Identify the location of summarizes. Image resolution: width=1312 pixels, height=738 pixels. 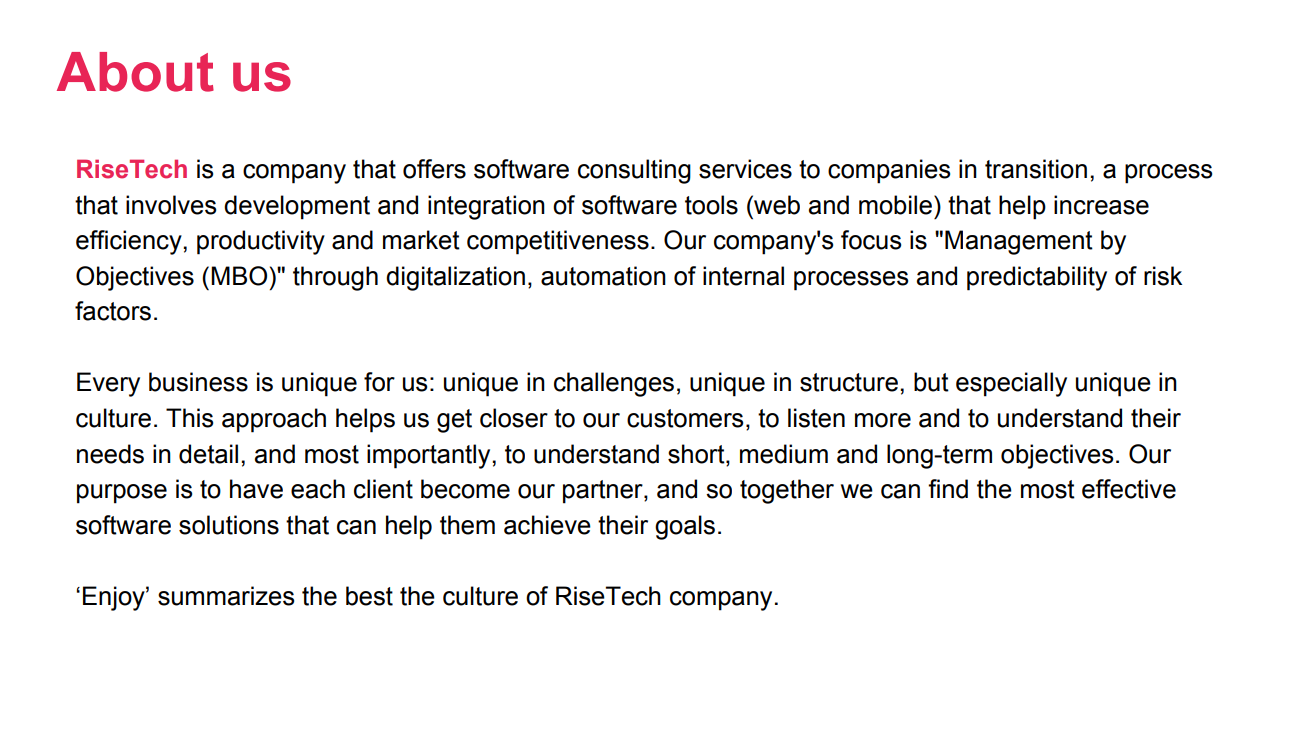
(226, 596).
